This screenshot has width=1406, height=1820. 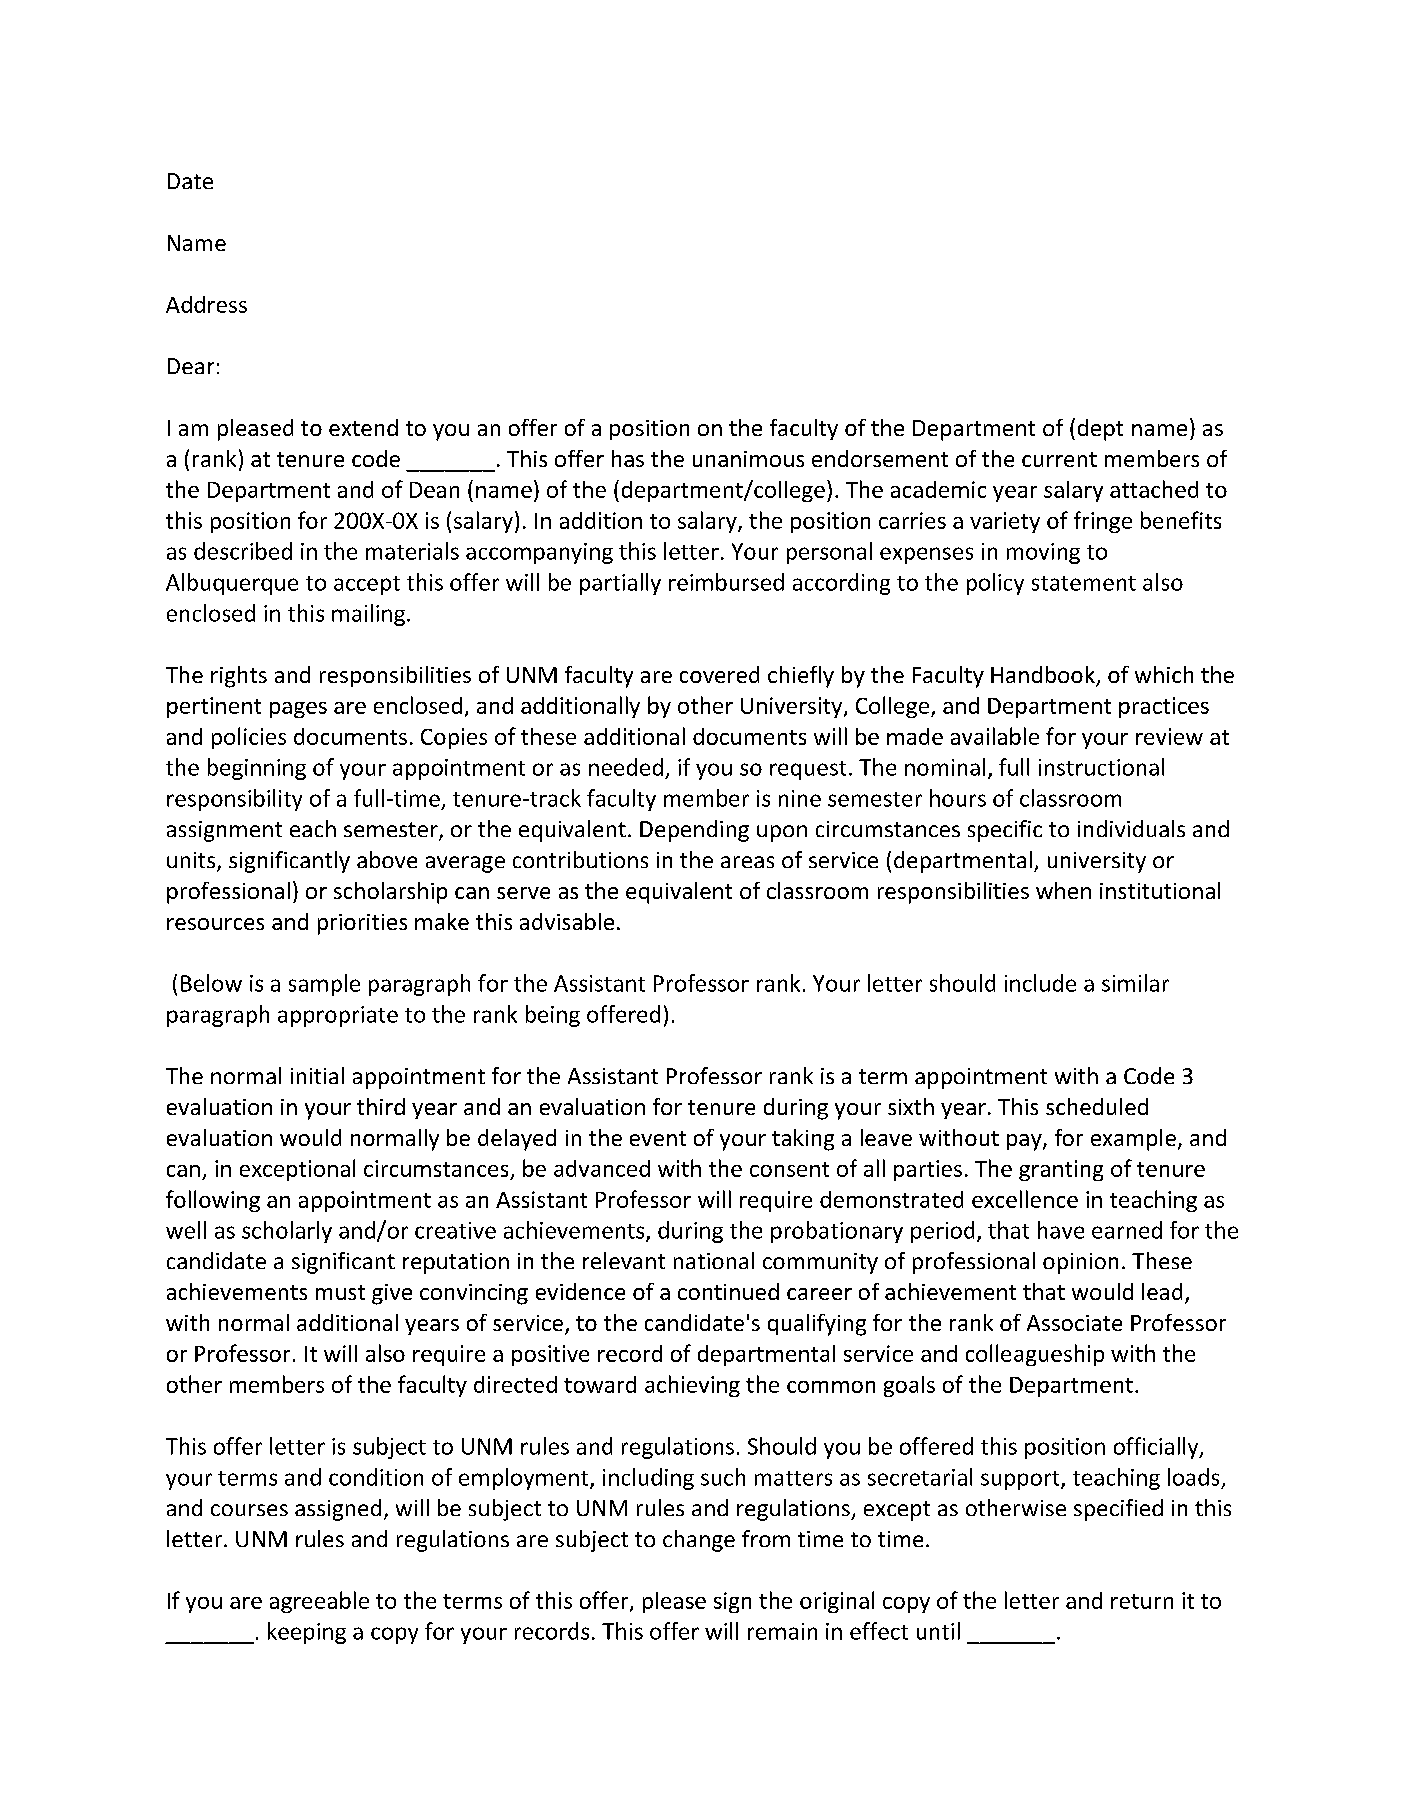 I want to click on agreeable, so click(x=319, y=1602).
